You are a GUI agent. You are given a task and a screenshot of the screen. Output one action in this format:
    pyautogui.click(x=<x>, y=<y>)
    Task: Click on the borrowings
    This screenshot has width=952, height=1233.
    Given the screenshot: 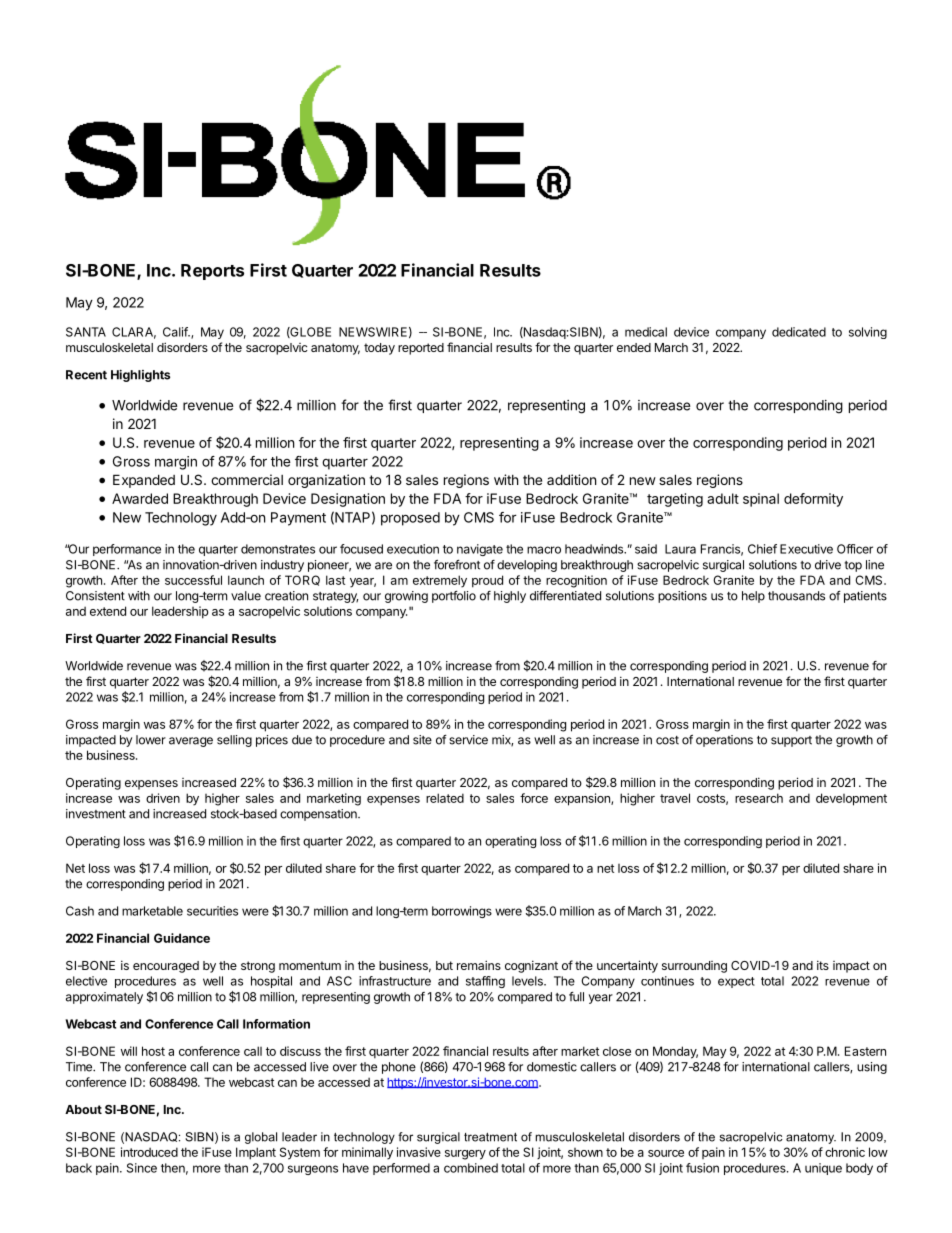 What is the action you would take?
    pyautogui.click(x=462, y=912)
